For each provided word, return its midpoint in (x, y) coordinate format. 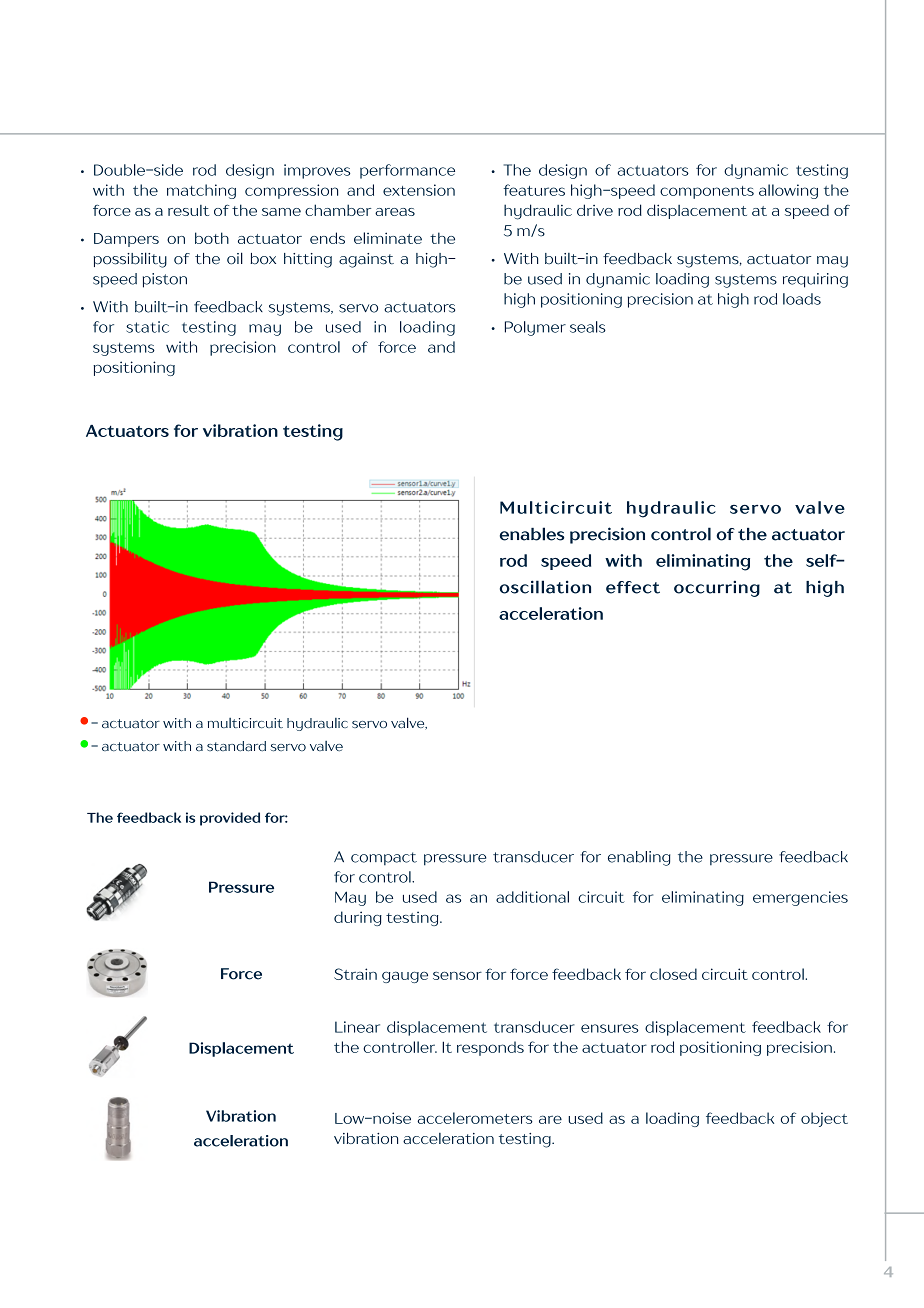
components (707, 192)
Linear (357, 1027)
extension (419, 190)
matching (201, 191)
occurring (717, 589)
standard (236, 746)
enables (532, 534)
